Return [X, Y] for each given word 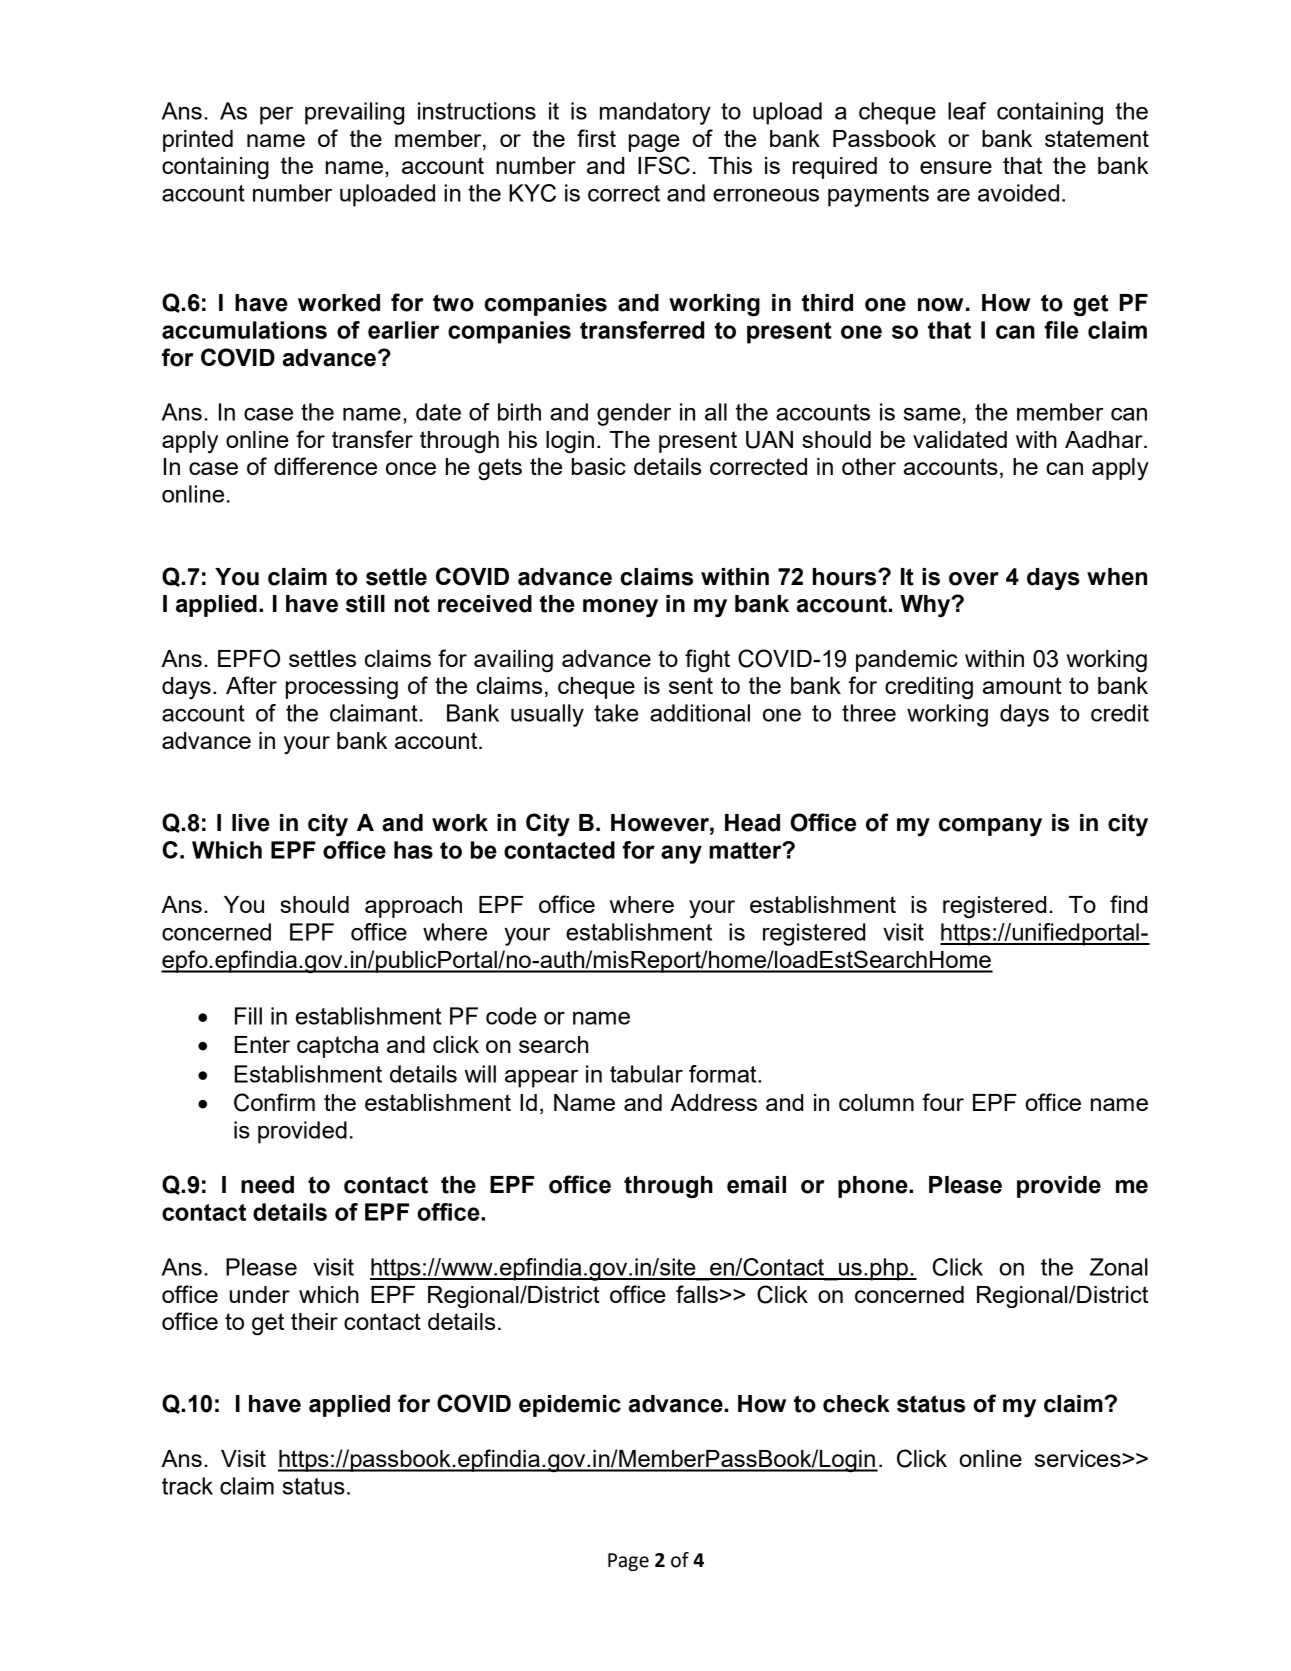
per [276, 116]
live [251, 823]
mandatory [655, 113]
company [990, 827]
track [187, 1486]
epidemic [570, 1406]
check [856, 1404]
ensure [956, 167]
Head [752, 823]
